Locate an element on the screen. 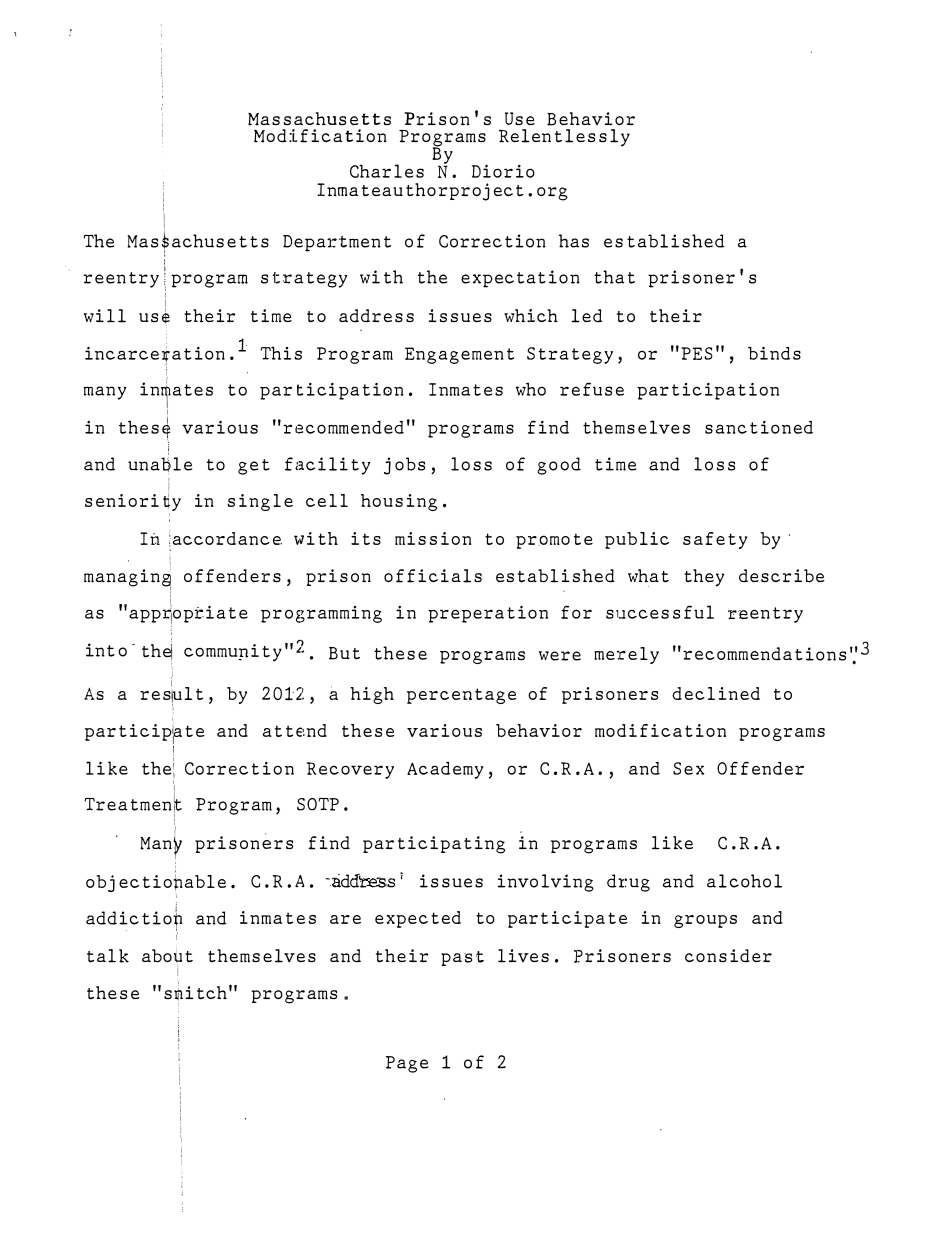  they is located at coordinates (704, 578).
